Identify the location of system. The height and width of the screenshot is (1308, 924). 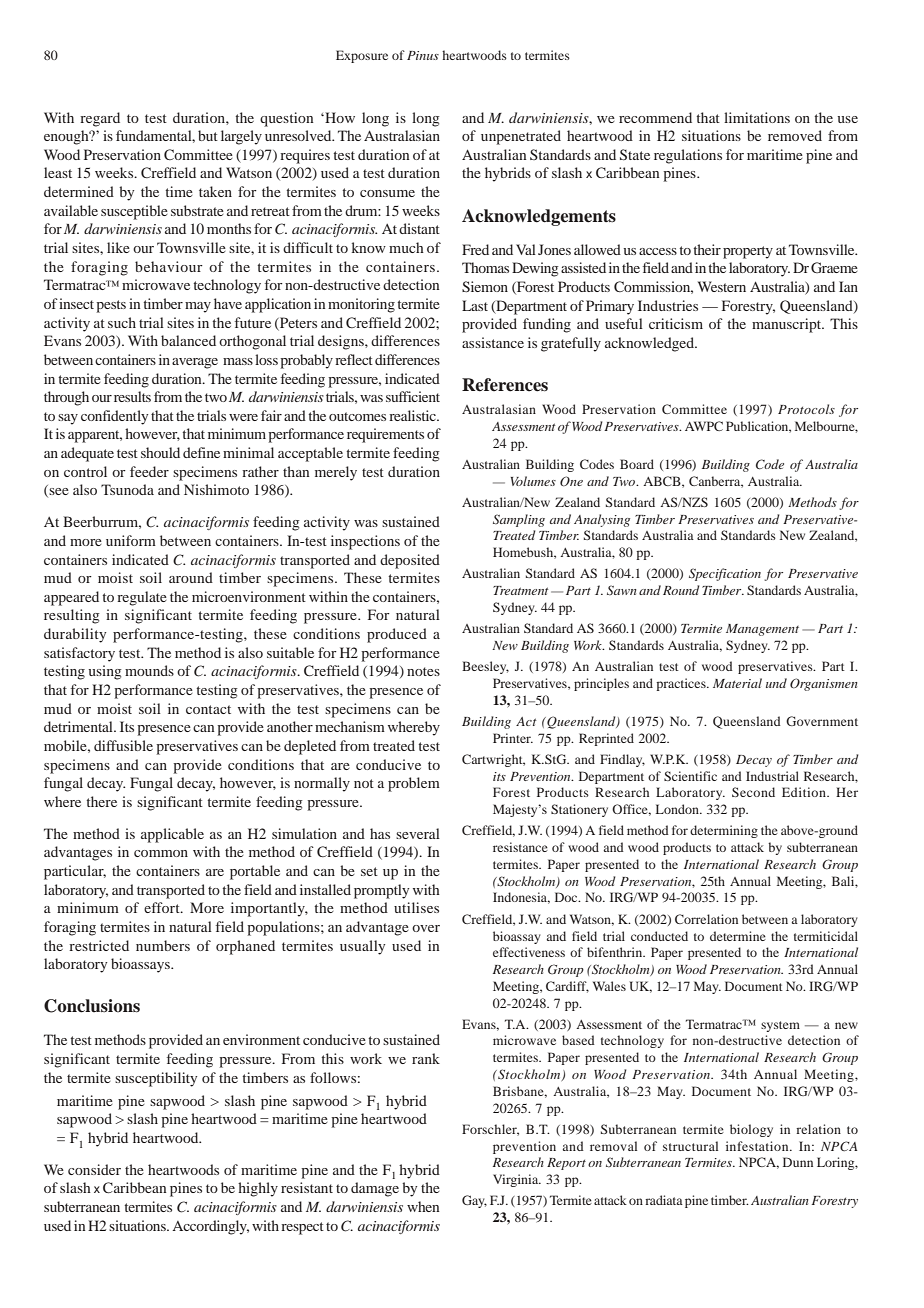
(780, 1026).
